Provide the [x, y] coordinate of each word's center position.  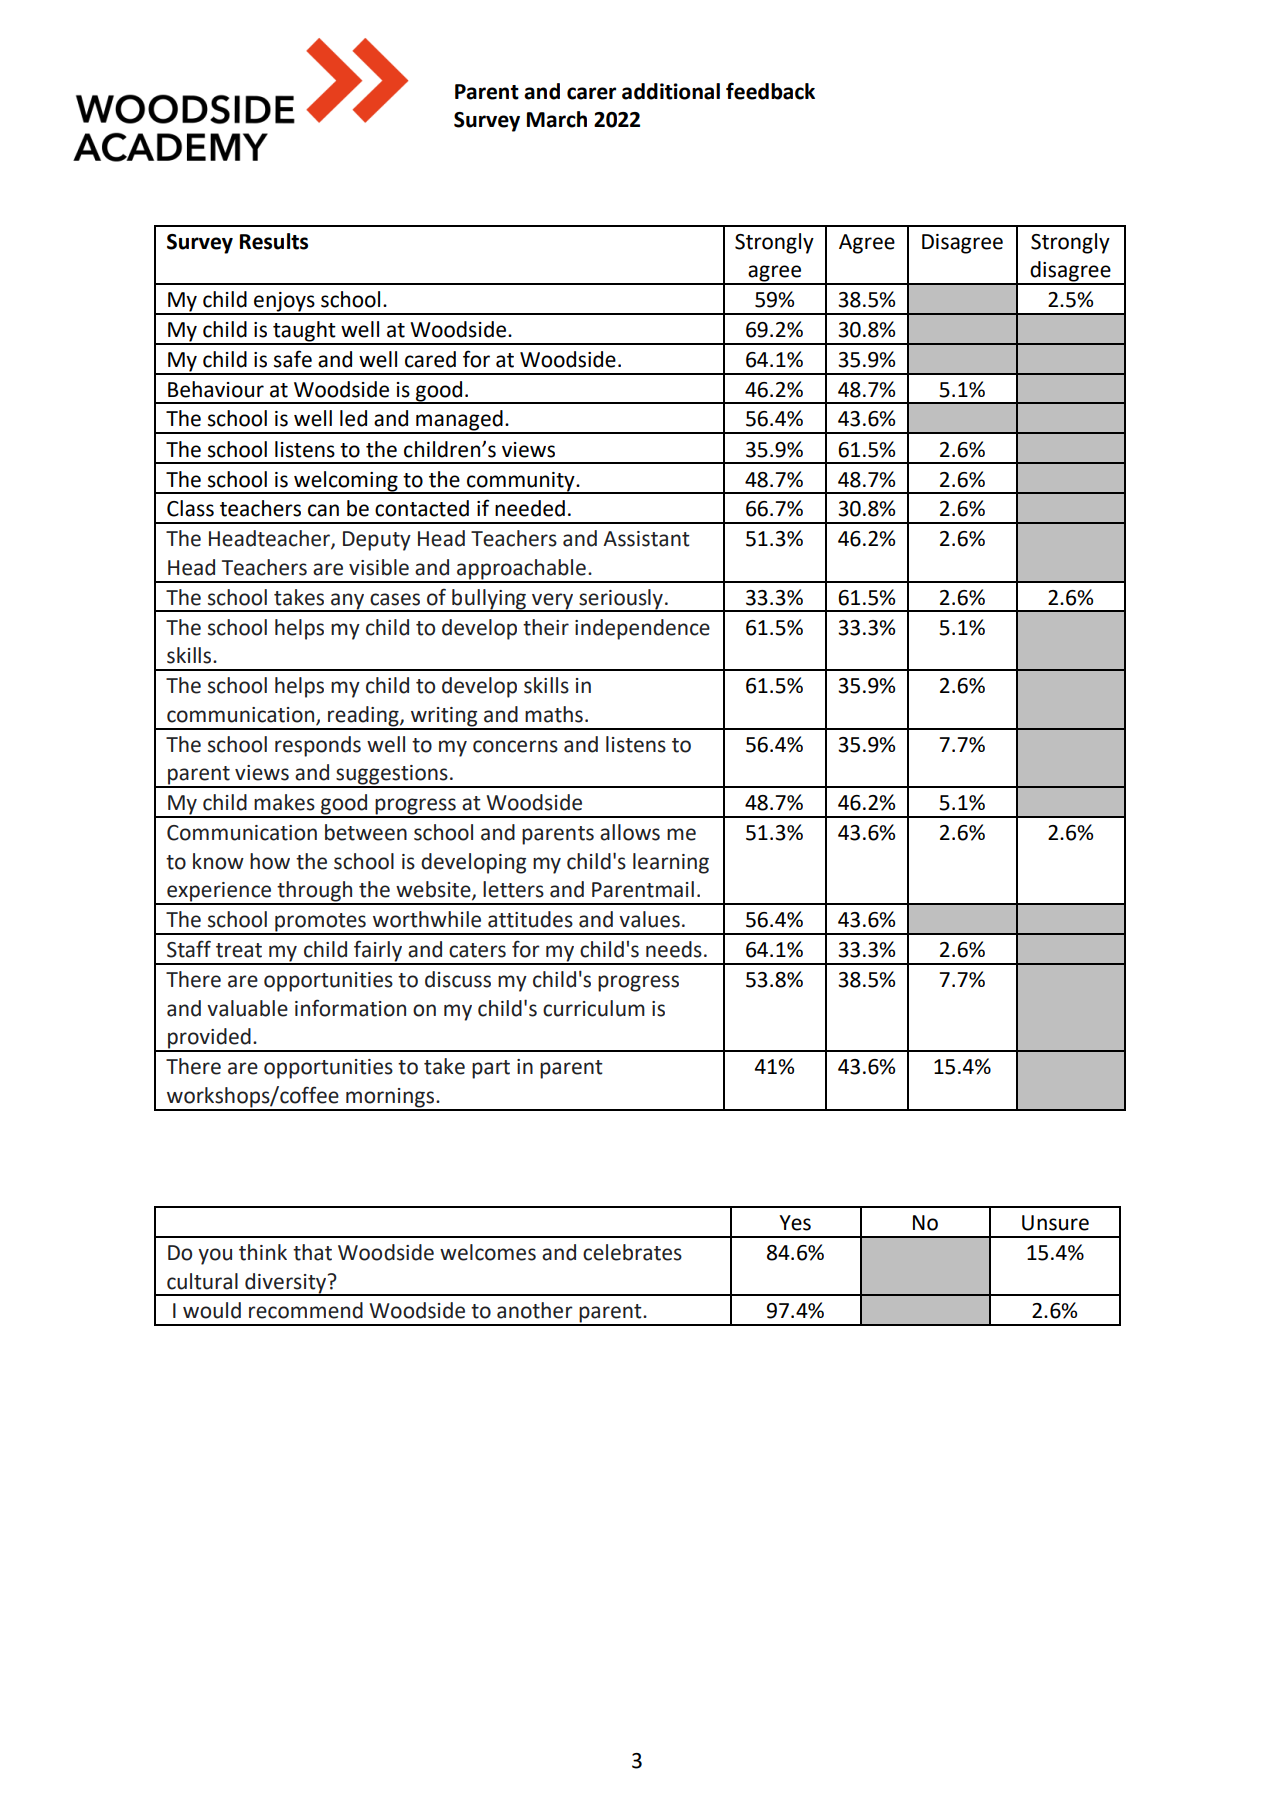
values [649, 919]
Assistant [646, 539]
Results [274, 241]
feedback [770, 91]
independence [642, 629]
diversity [286, 1284]
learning [671, 863]
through [315, 892]
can [323, 510]
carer [591, 93]
